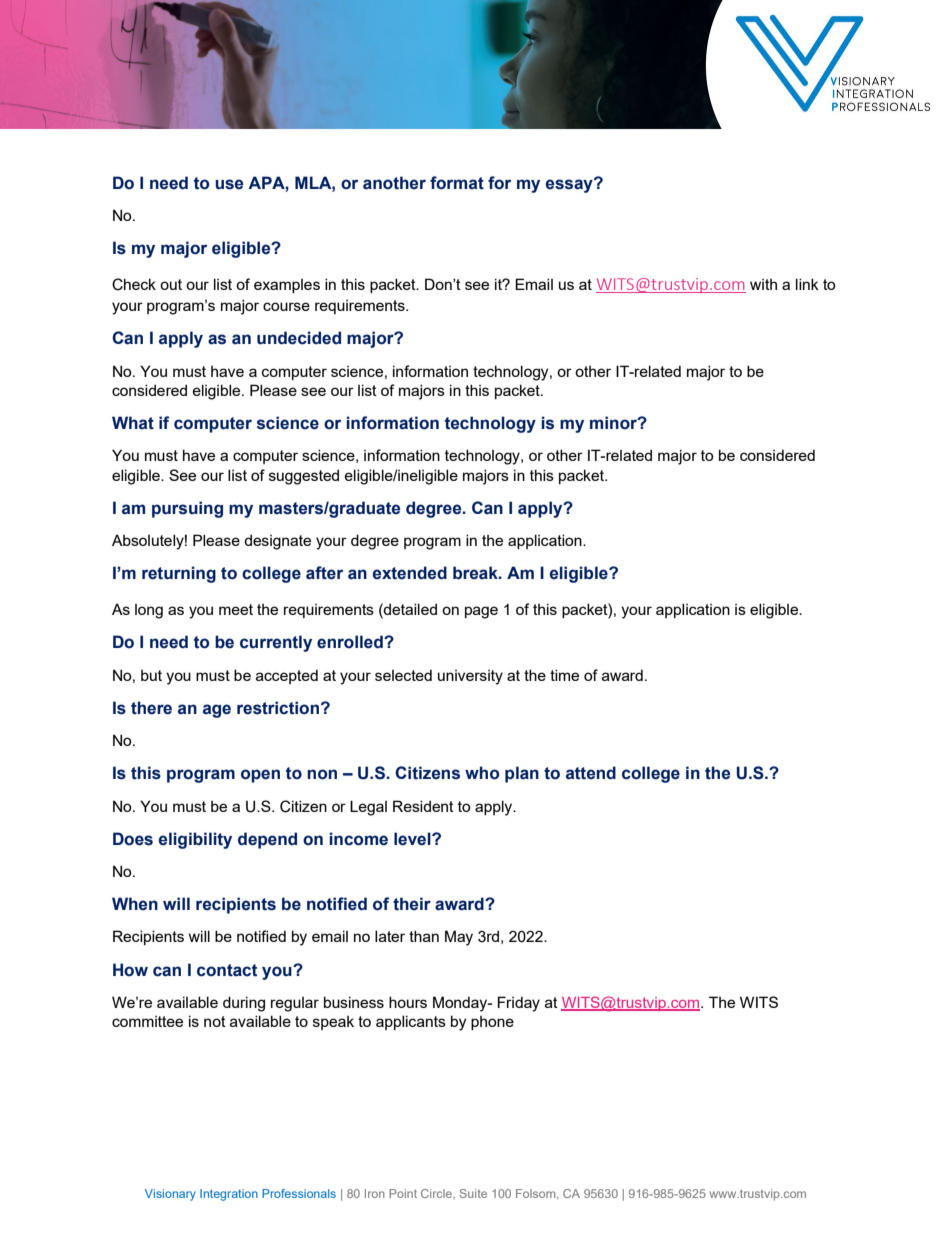  What do you see at coordinates (227, 970) in the screenshot?
I see `contact` at bounding box center [227, 970].
